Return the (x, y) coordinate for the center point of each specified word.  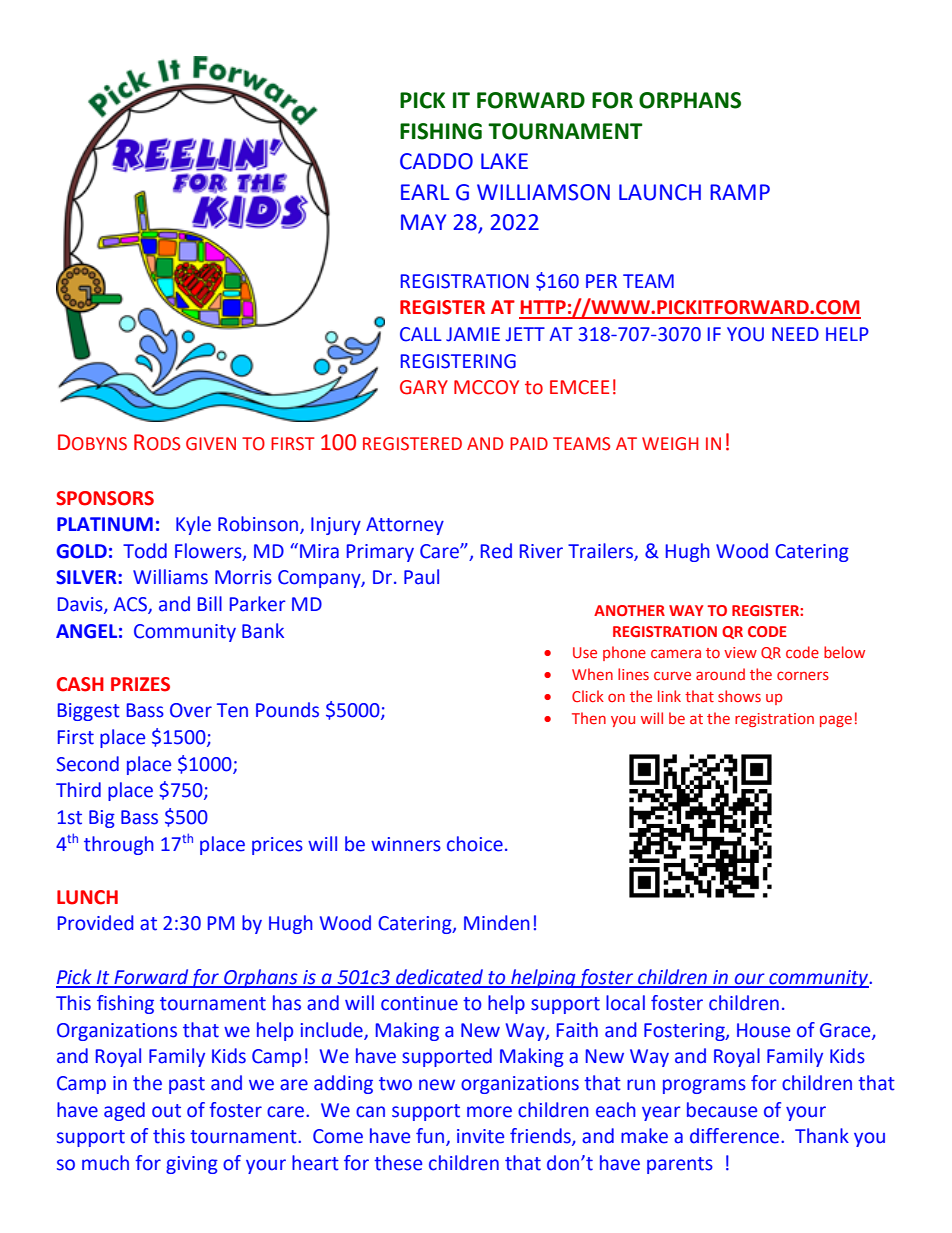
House (763, 1030)
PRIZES (140, 684)
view (740, 652)
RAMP (740, 192)
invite (480, 1136)
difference (734, 1136)
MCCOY (486, 387)
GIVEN (211, 444)
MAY (423, 222)
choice (475, 844)
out (166, 1111)
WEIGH (670, 444)
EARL (425, 192)
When (592, 674)
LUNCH (87, 897)
